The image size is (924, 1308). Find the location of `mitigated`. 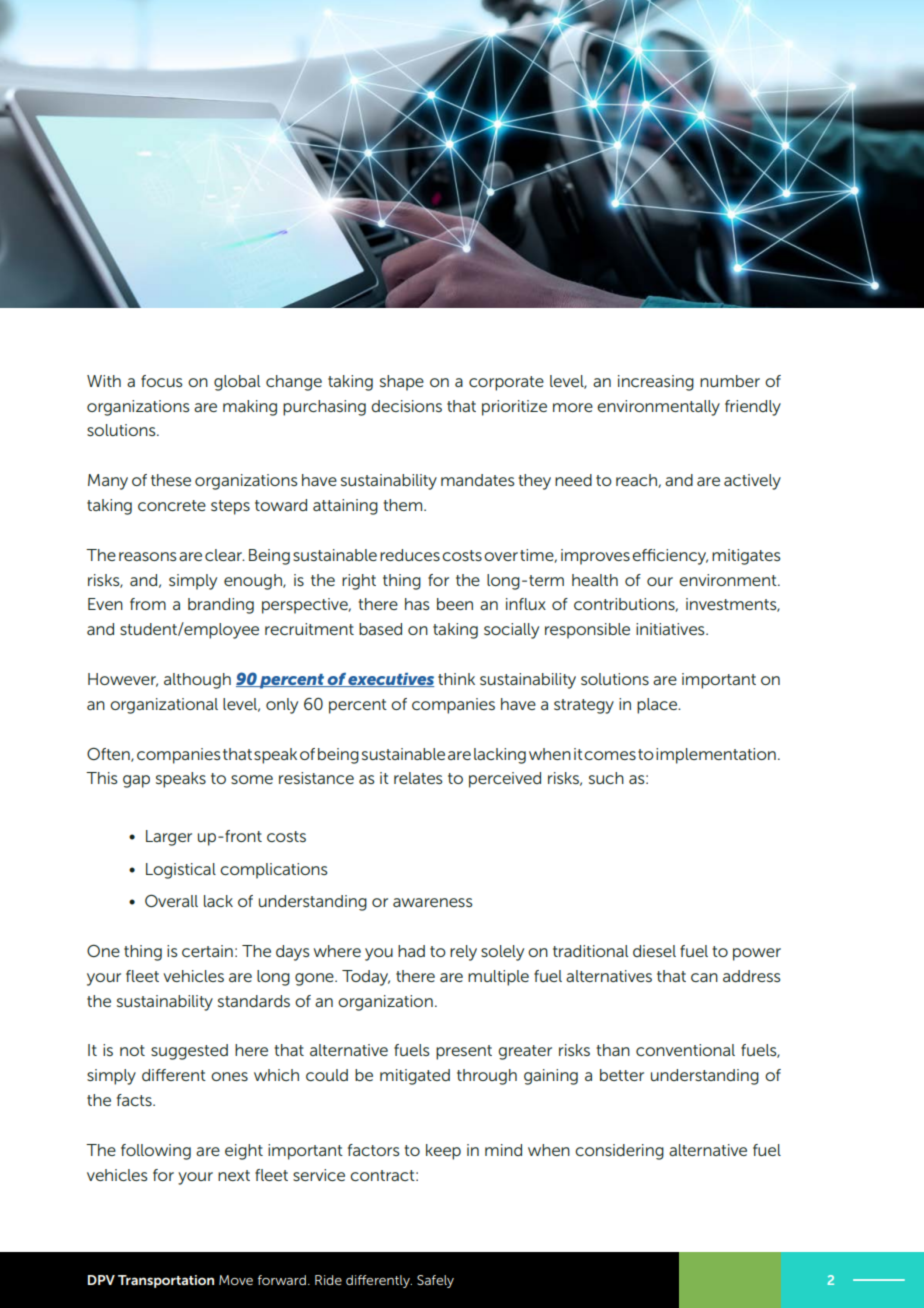

mitigated is located at coordinates (415, 1077).
